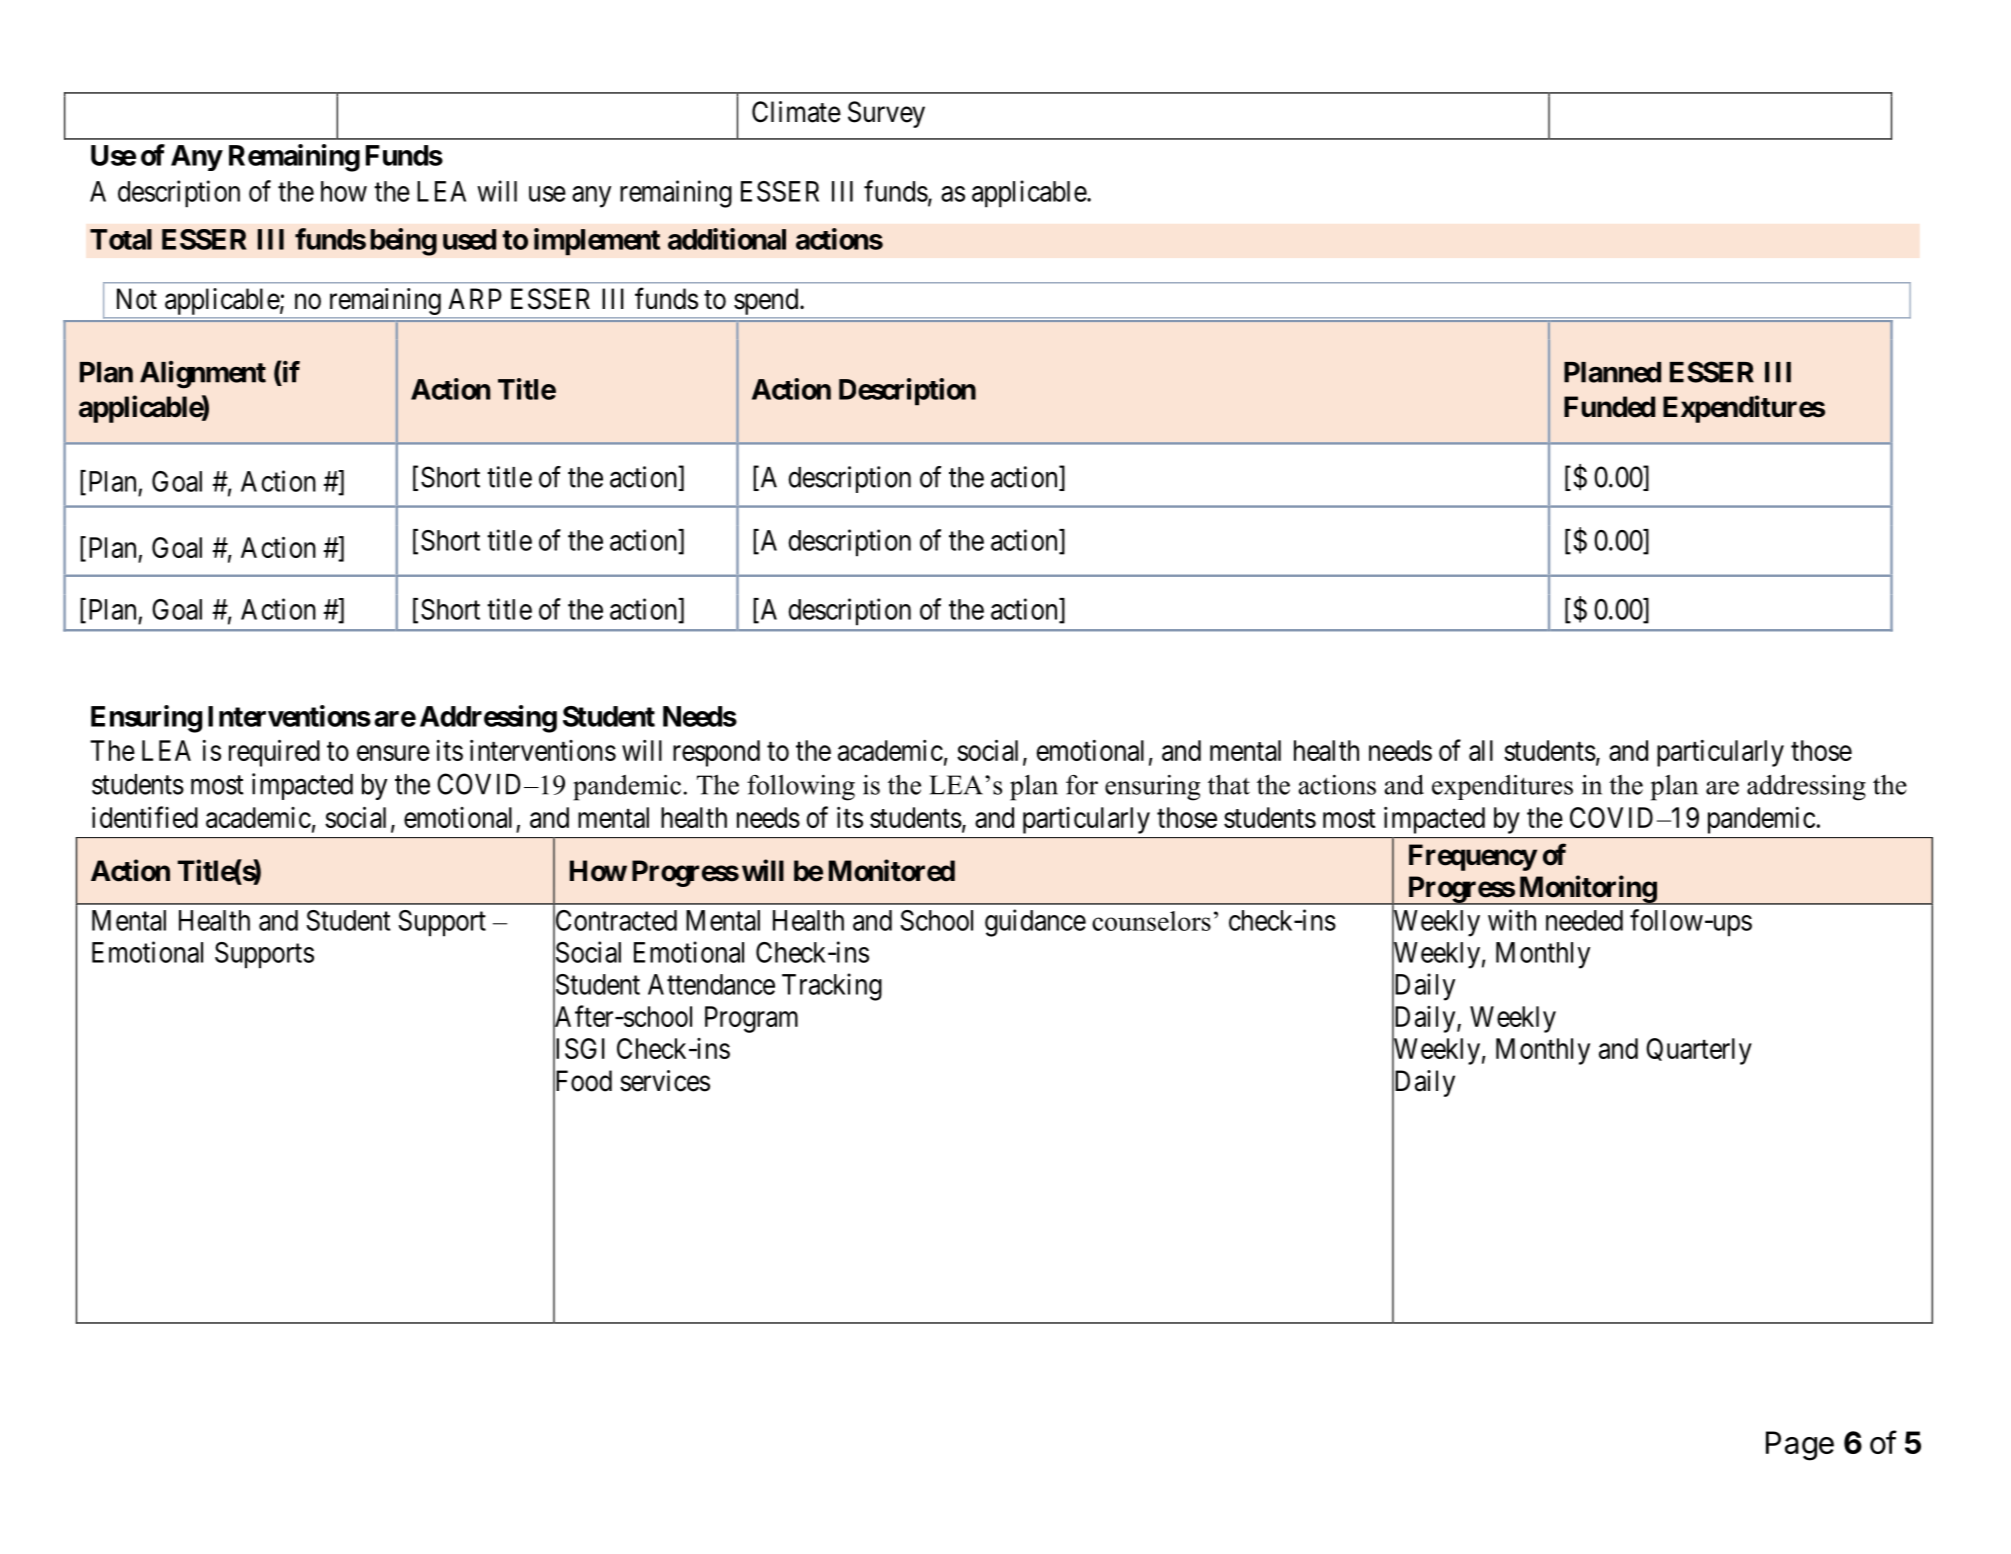 The image size is (2011, 1554). What do you see at coordinates (469, 239) in the document?
I see `used` at bounding box center [469, 239].
